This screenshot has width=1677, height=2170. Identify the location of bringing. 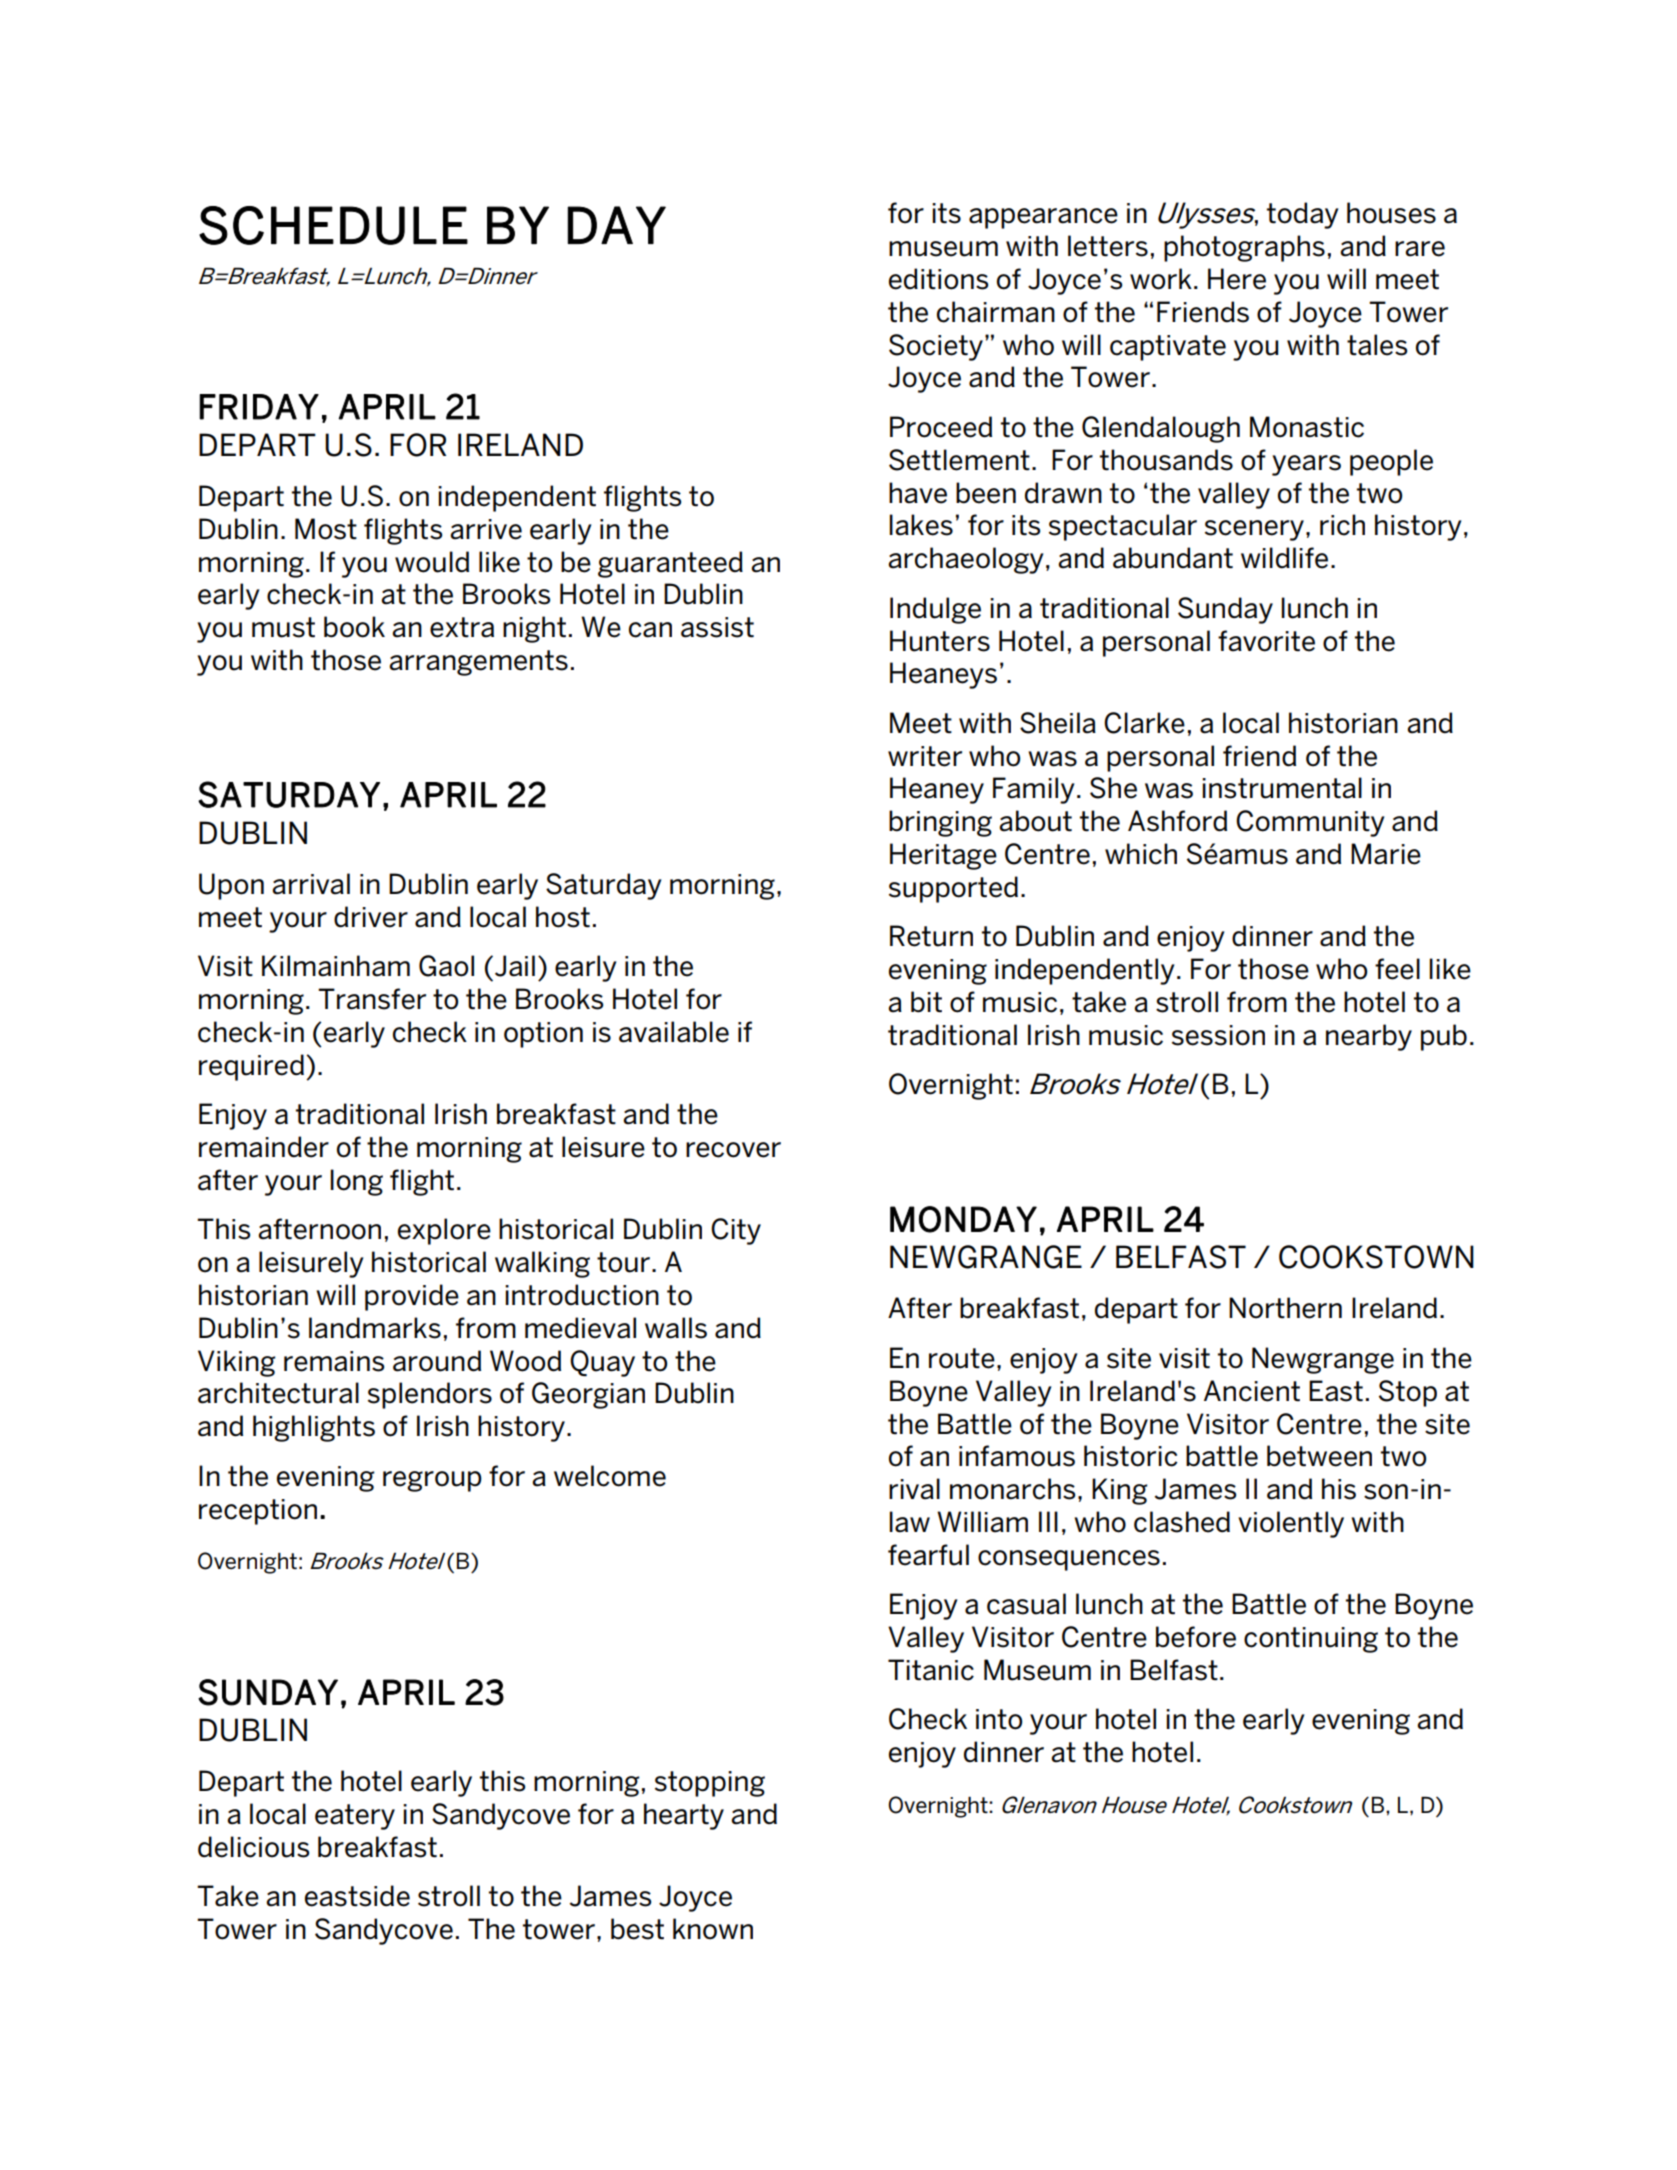
(940, 823).
